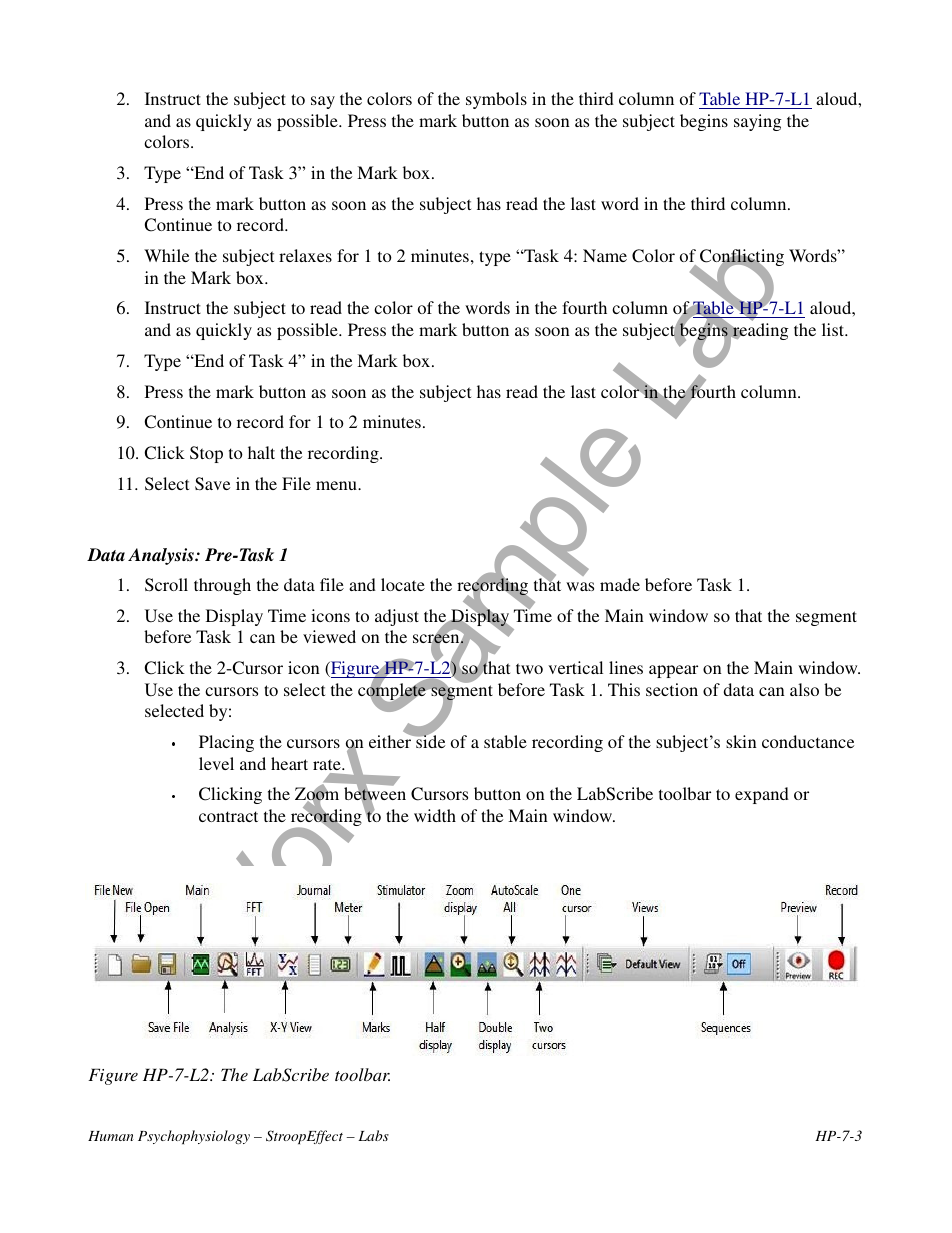 This page has width=952, height=1233. I want to click on Psychophysiology, so click(194, 1137).
